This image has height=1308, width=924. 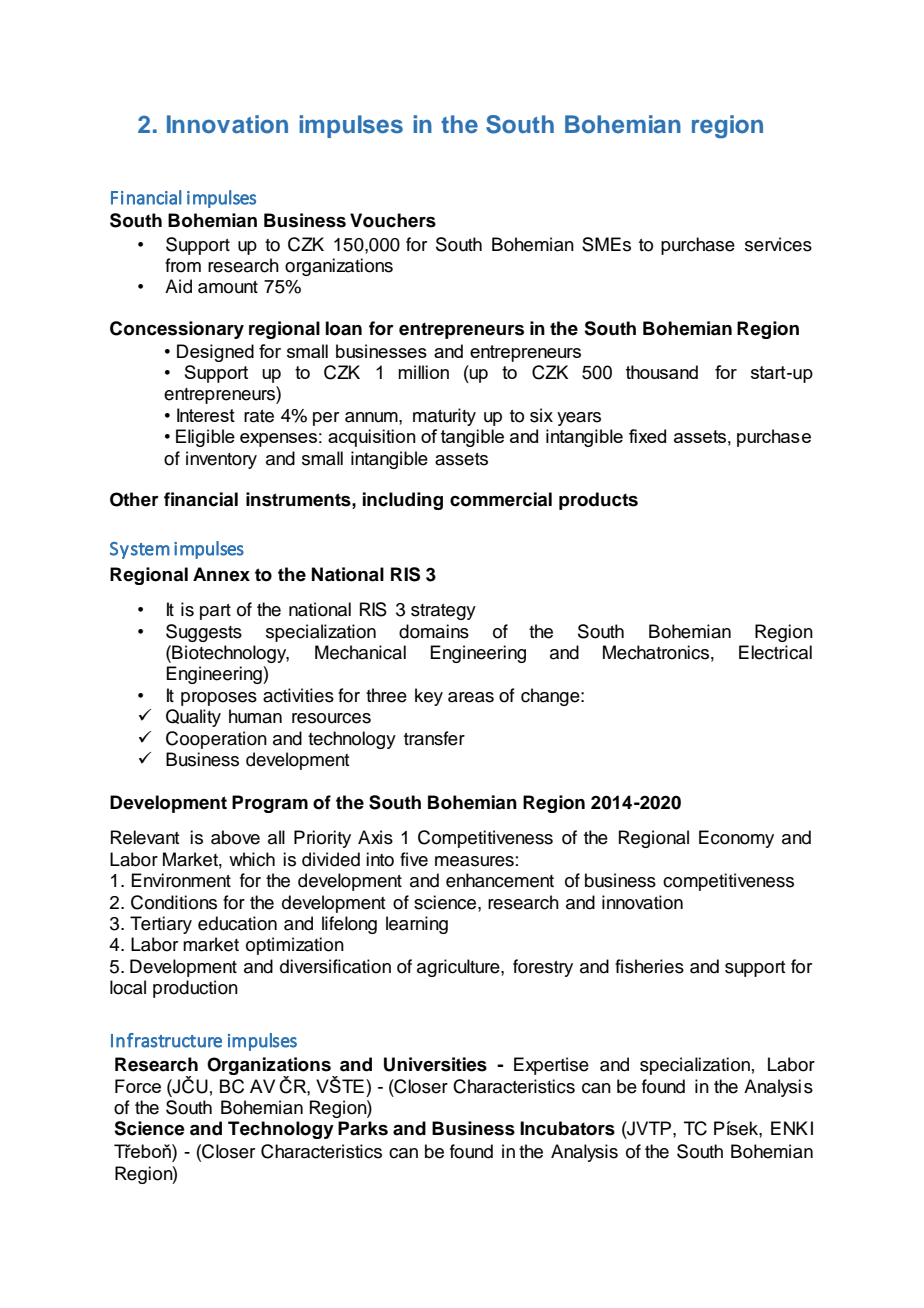 I want to click on areas, so click(x=471, y=697).
